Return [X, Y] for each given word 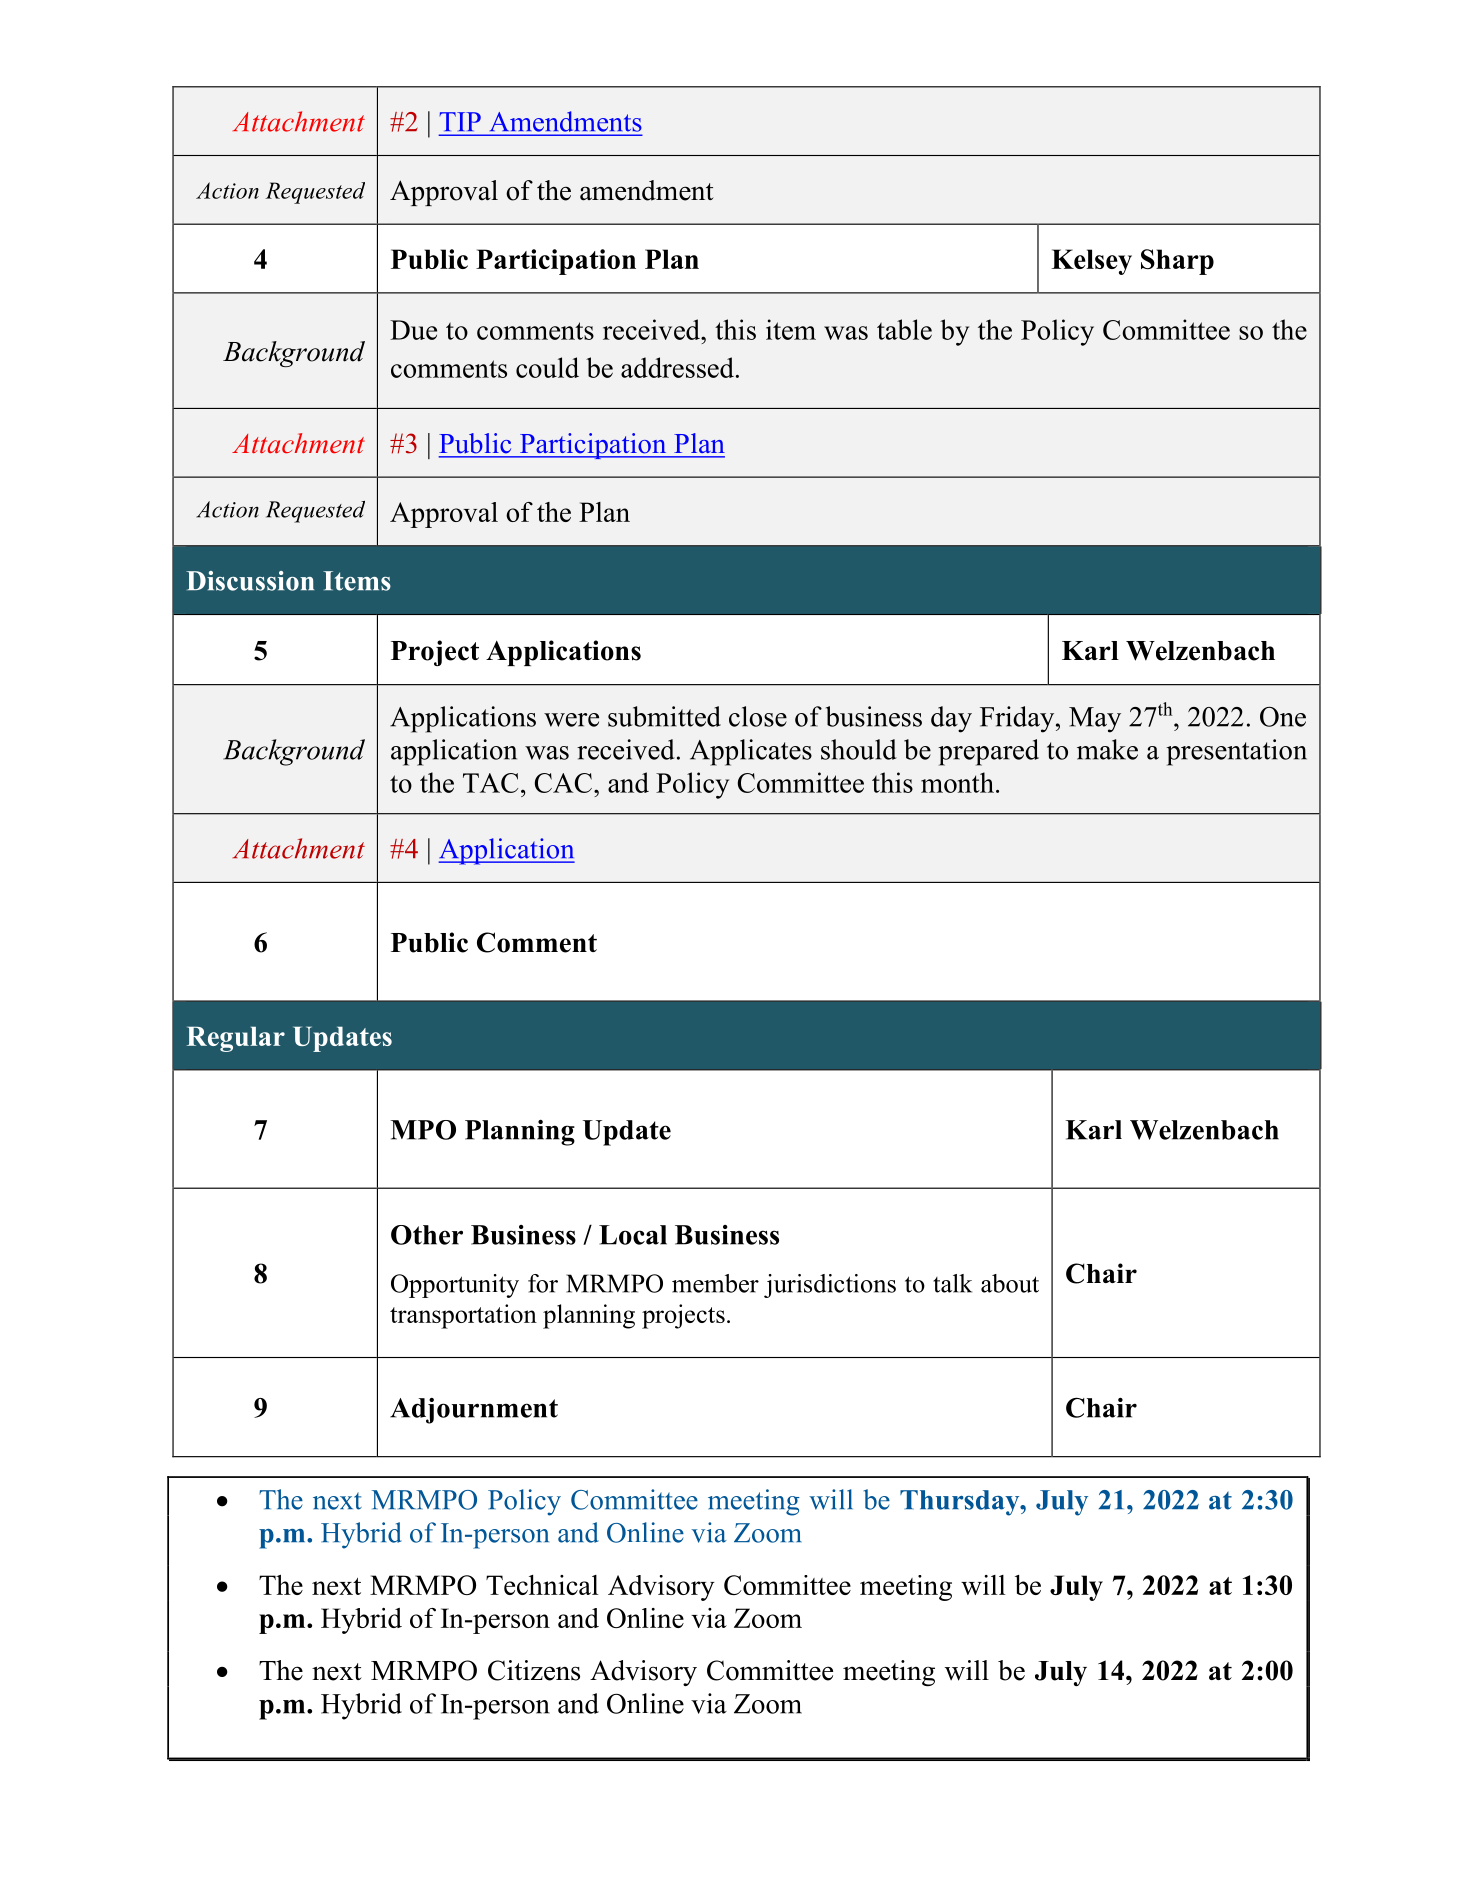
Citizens [534, 1670]
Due [413, 330]
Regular [236, 1039]
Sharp [1177, 262]
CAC [563, 783]
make [1107, 749]
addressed [677, 367]
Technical [542, 1585]
